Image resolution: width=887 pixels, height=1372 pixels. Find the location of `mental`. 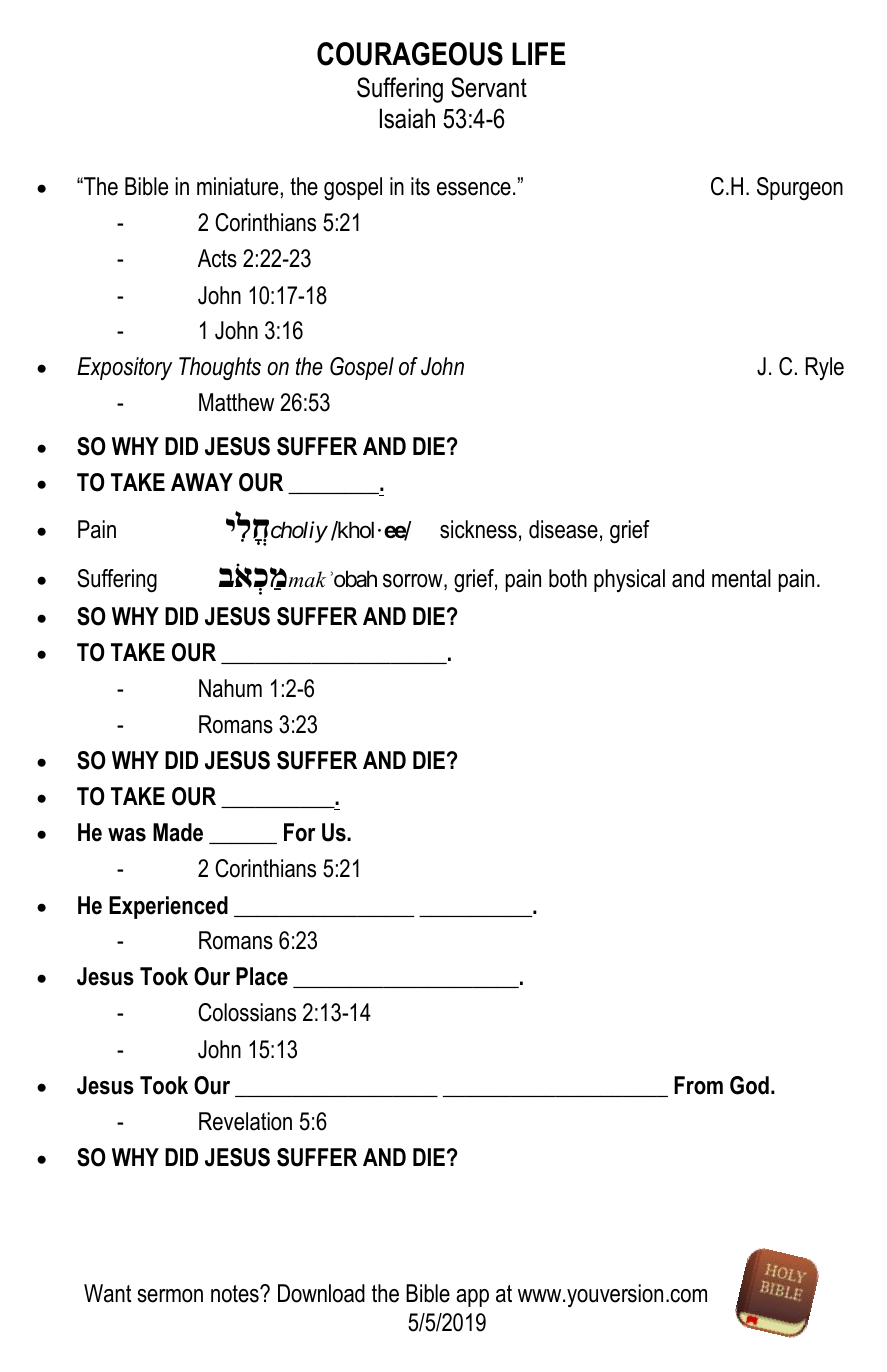

mental is located at coordinates (741, 578).
